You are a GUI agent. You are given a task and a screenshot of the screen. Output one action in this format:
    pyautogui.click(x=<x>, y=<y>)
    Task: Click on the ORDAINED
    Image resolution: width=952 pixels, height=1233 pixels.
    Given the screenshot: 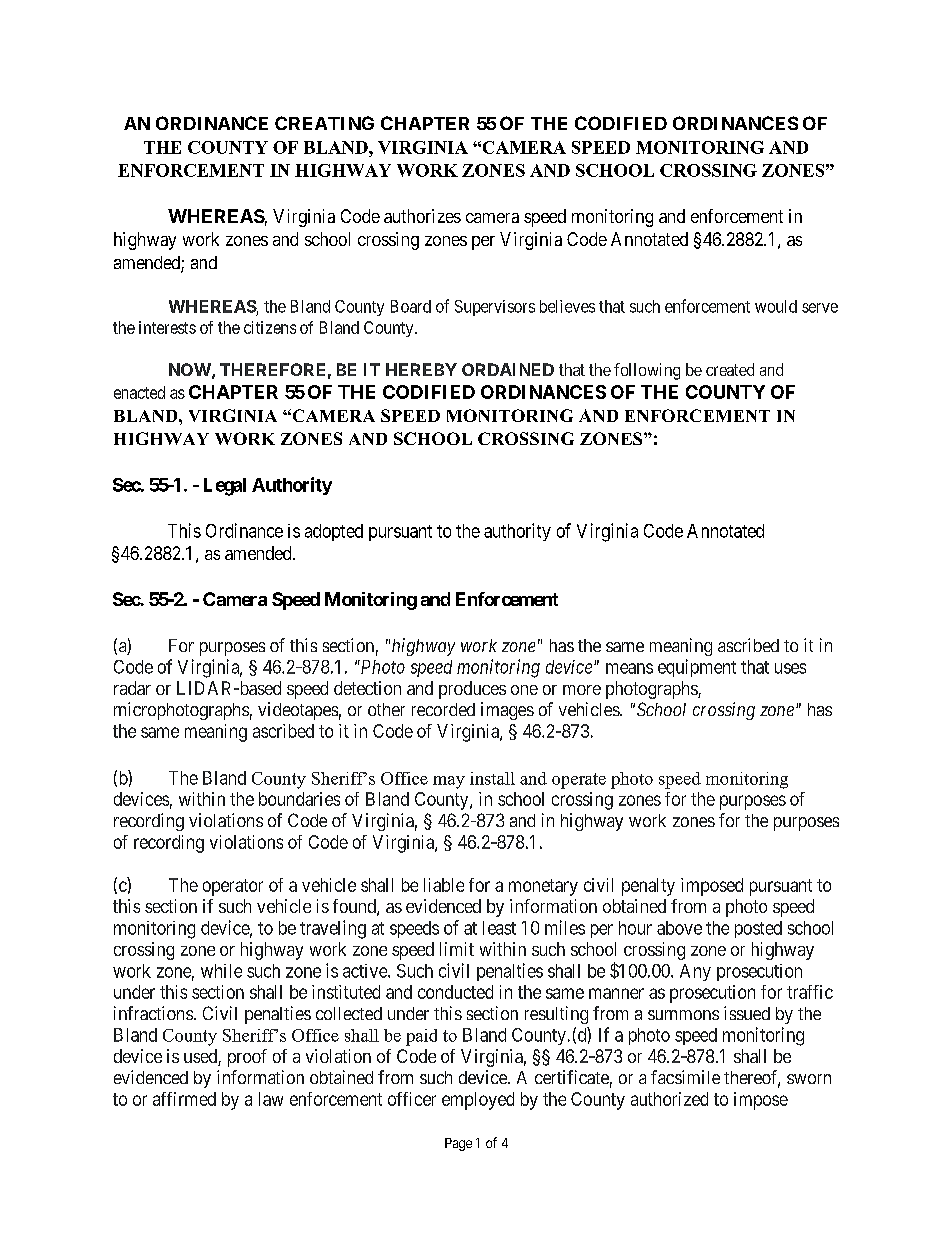 What is the action you would take?
    pyautogui.click(x=508, y=369)
